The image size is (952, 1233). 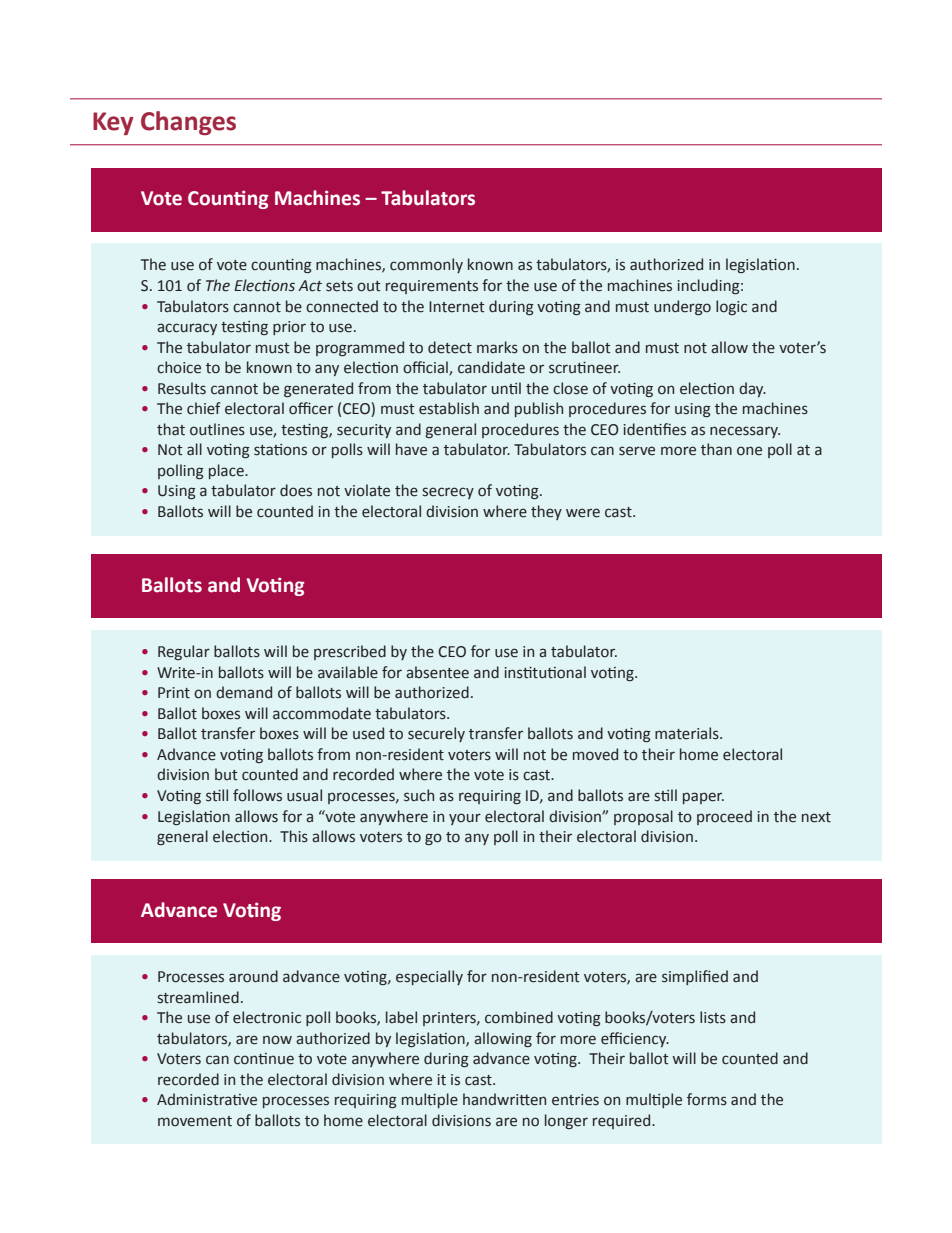 I want to click on handwritten, so click(x=504, y=1099).
